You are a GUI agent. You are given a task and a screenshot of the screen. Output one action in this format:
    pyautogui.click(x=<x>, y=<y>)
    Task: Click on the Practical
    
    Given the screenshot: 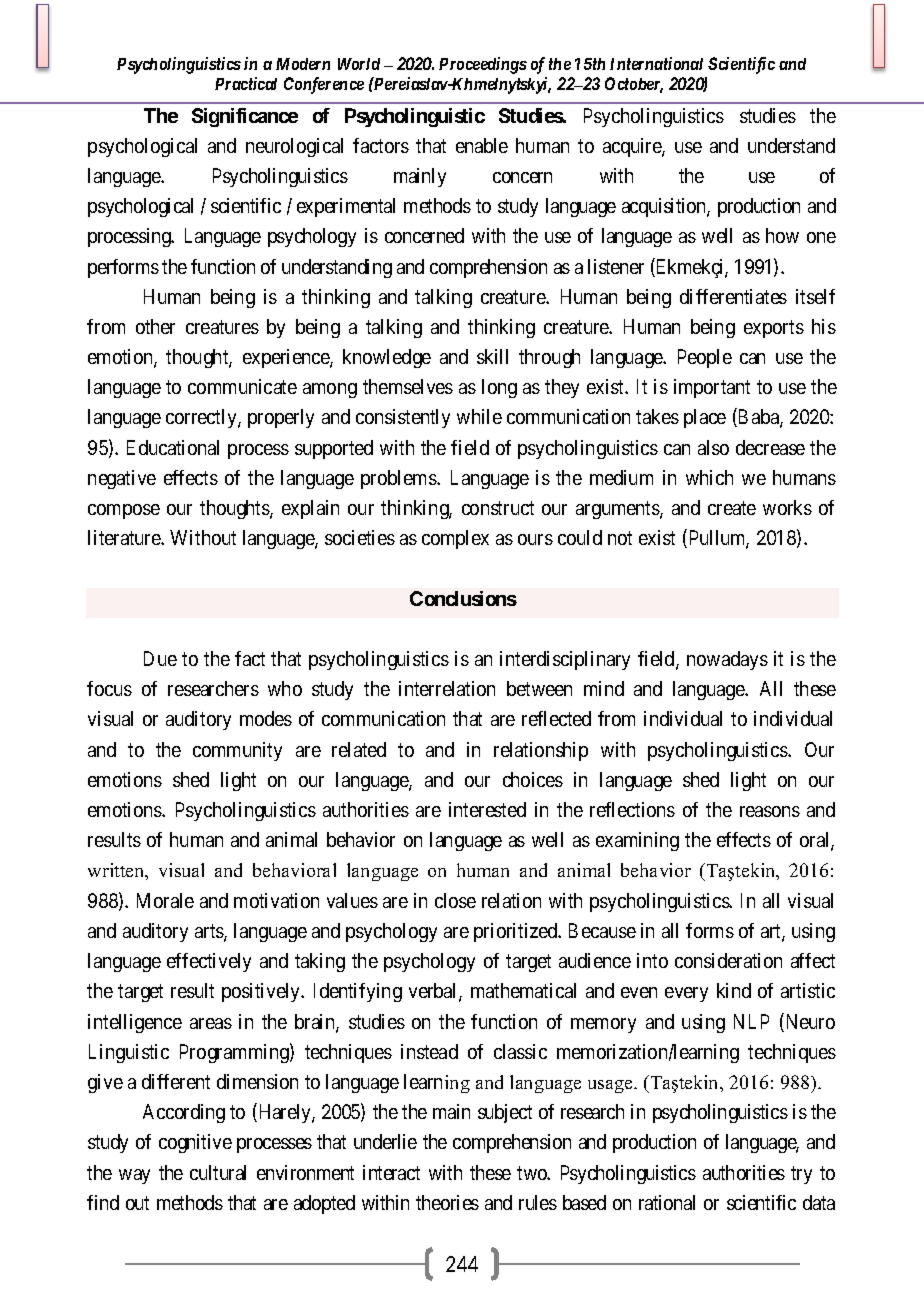 What is the action you would take?
    pyautogui.click(x=246, y=83)
